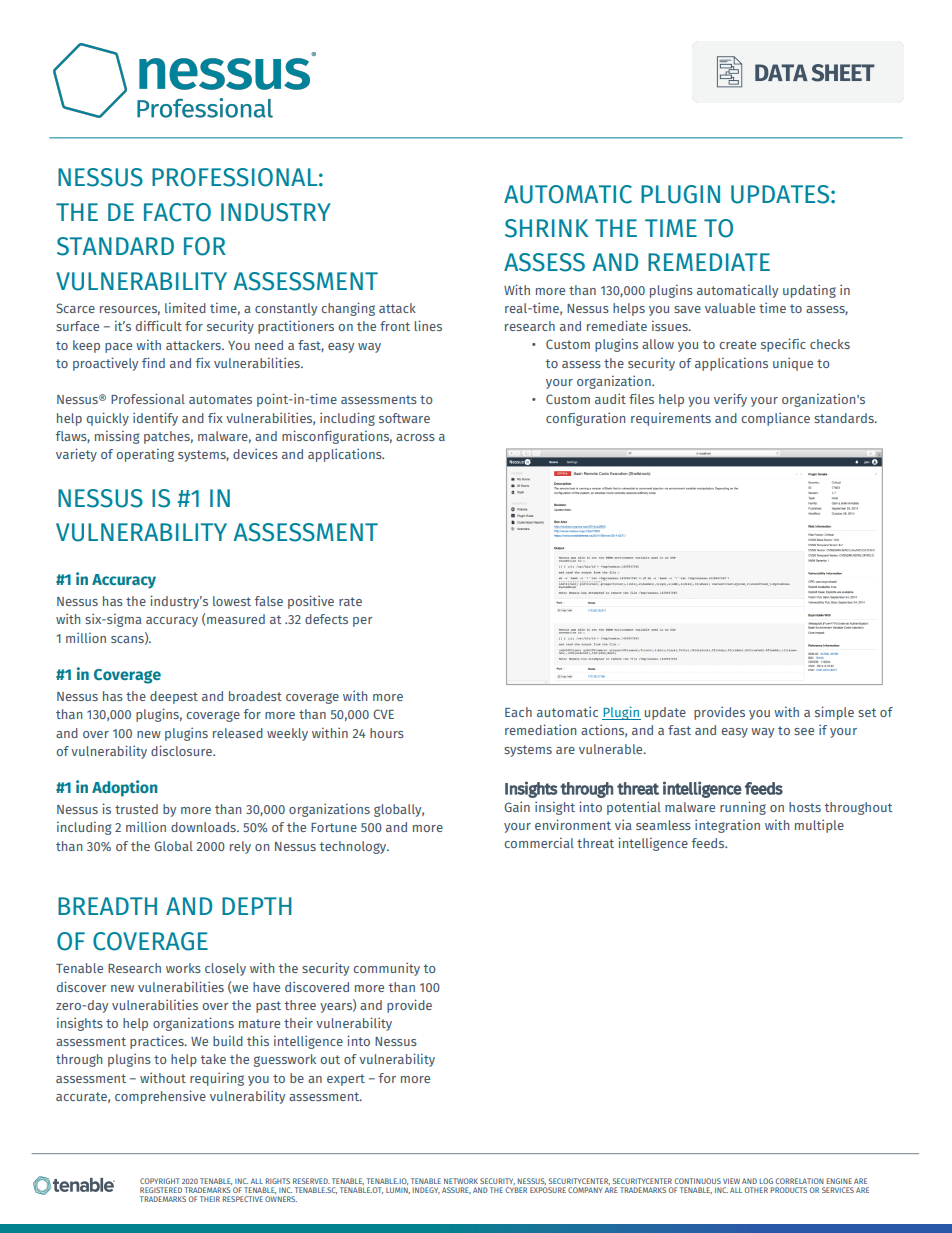 Image resolution: width=952 pixels, height=1233 pixels. I want to click on across, so click(415, 437).
